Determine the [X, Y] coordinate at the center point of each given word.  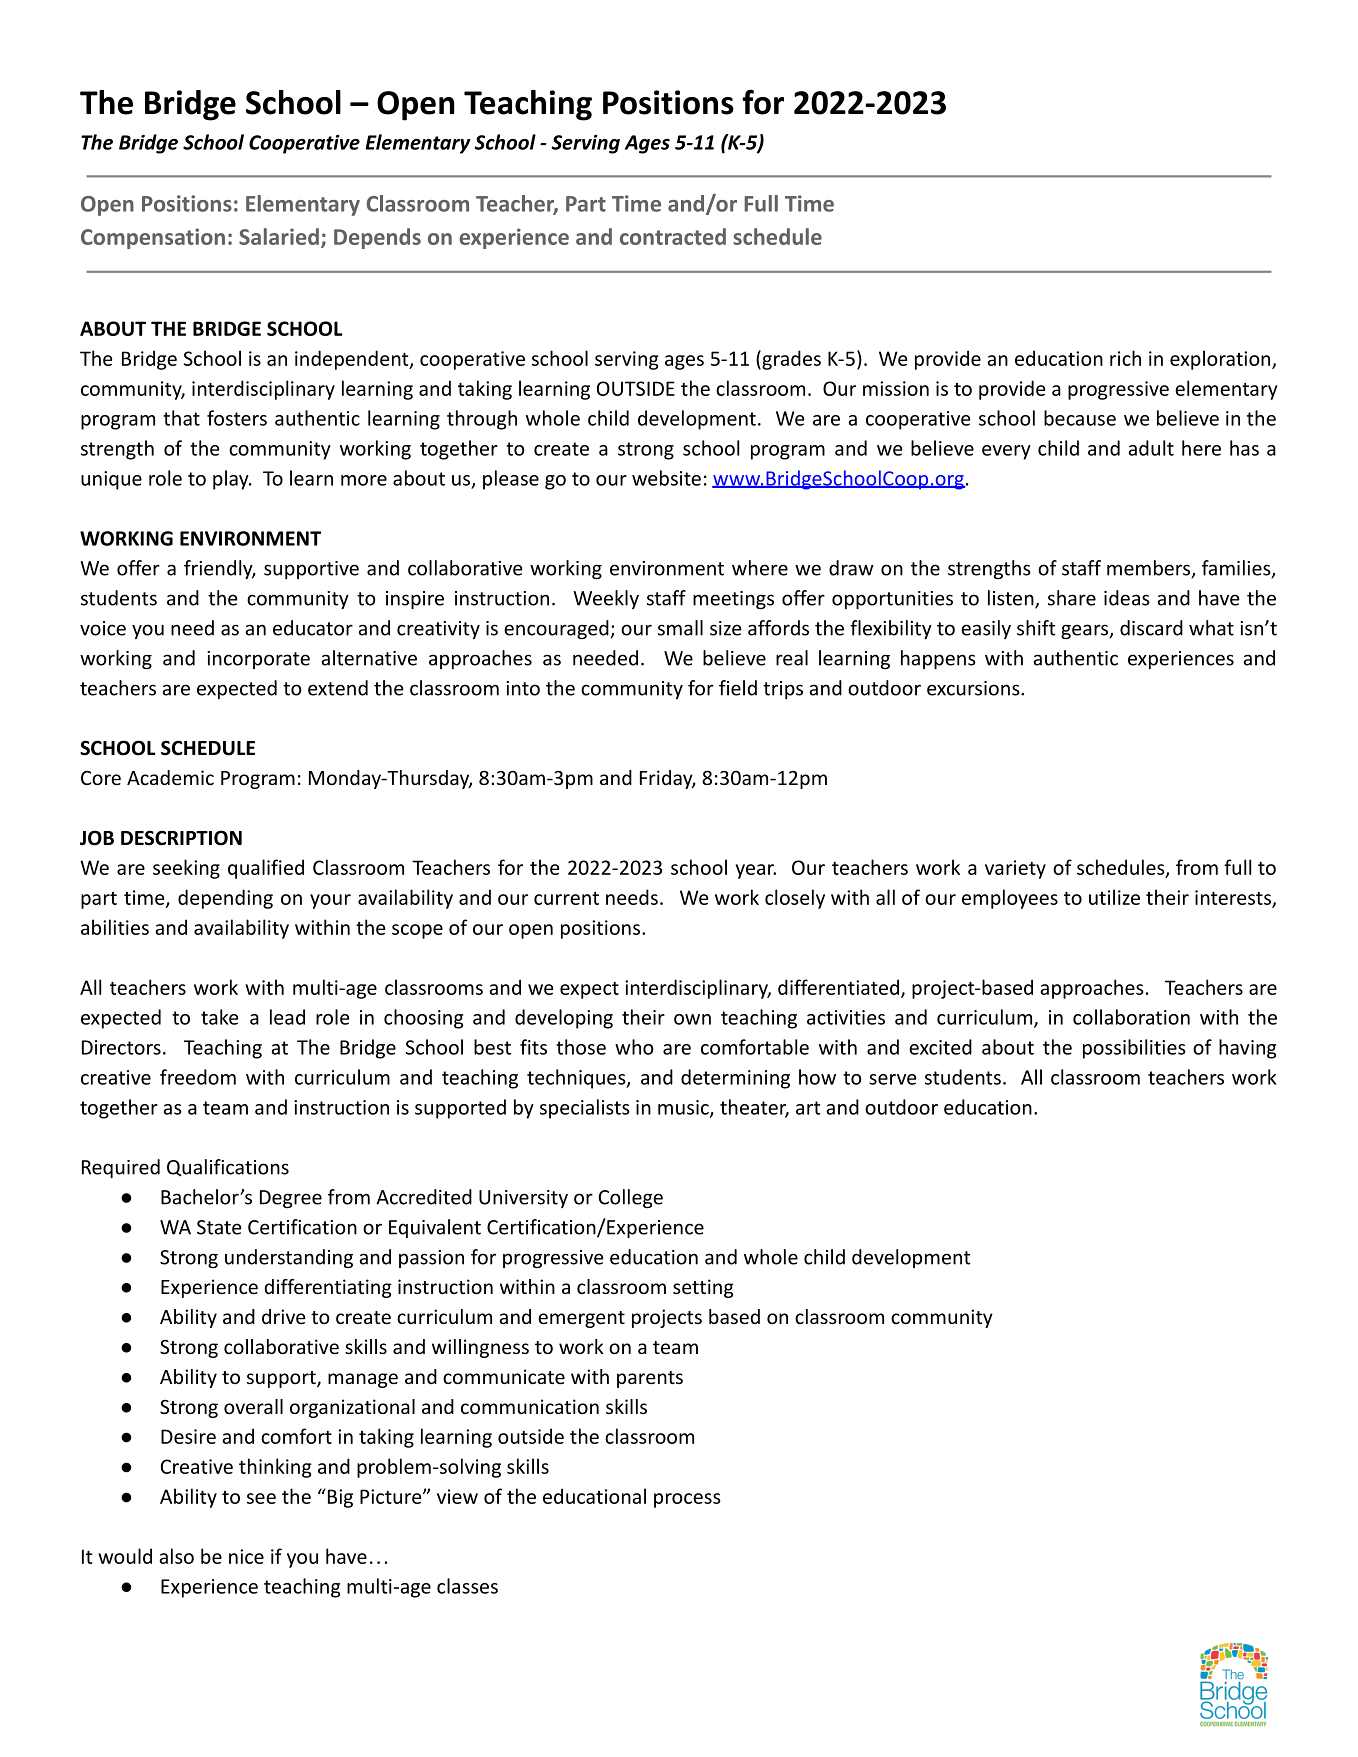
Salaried [279, 236]
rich [1125, 358]
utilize [1114, 897]
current [566, 898]
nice [246, 1556]
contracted [673, 236]
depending [225, 899]
